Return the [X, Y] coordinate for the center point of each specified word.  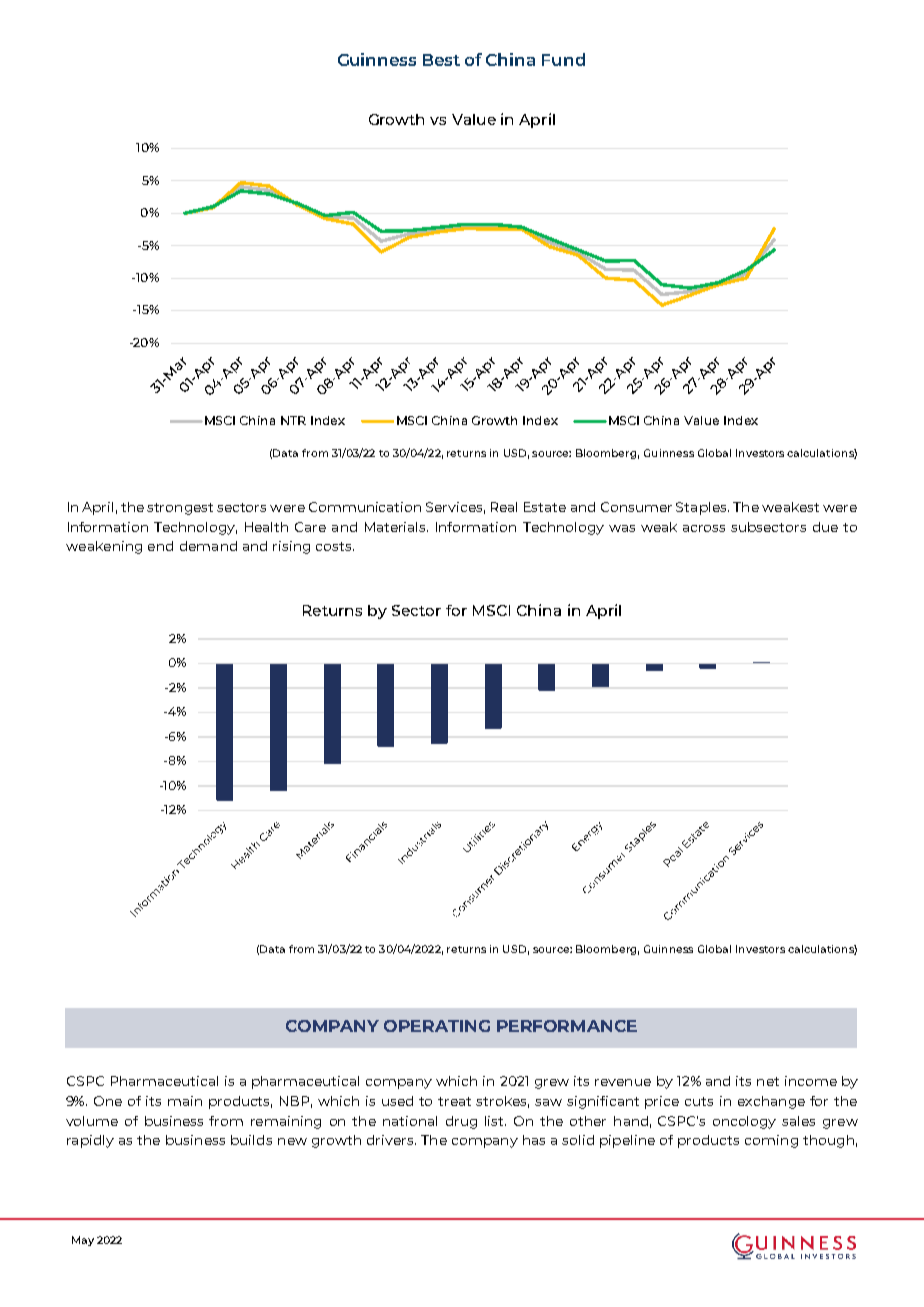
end [160, 546]
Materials [396, 527]
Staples [702, 508]
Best [441, 60]
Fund [563, 59]
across [704, 528]
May [83, 1241]
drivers [391, 1140]
